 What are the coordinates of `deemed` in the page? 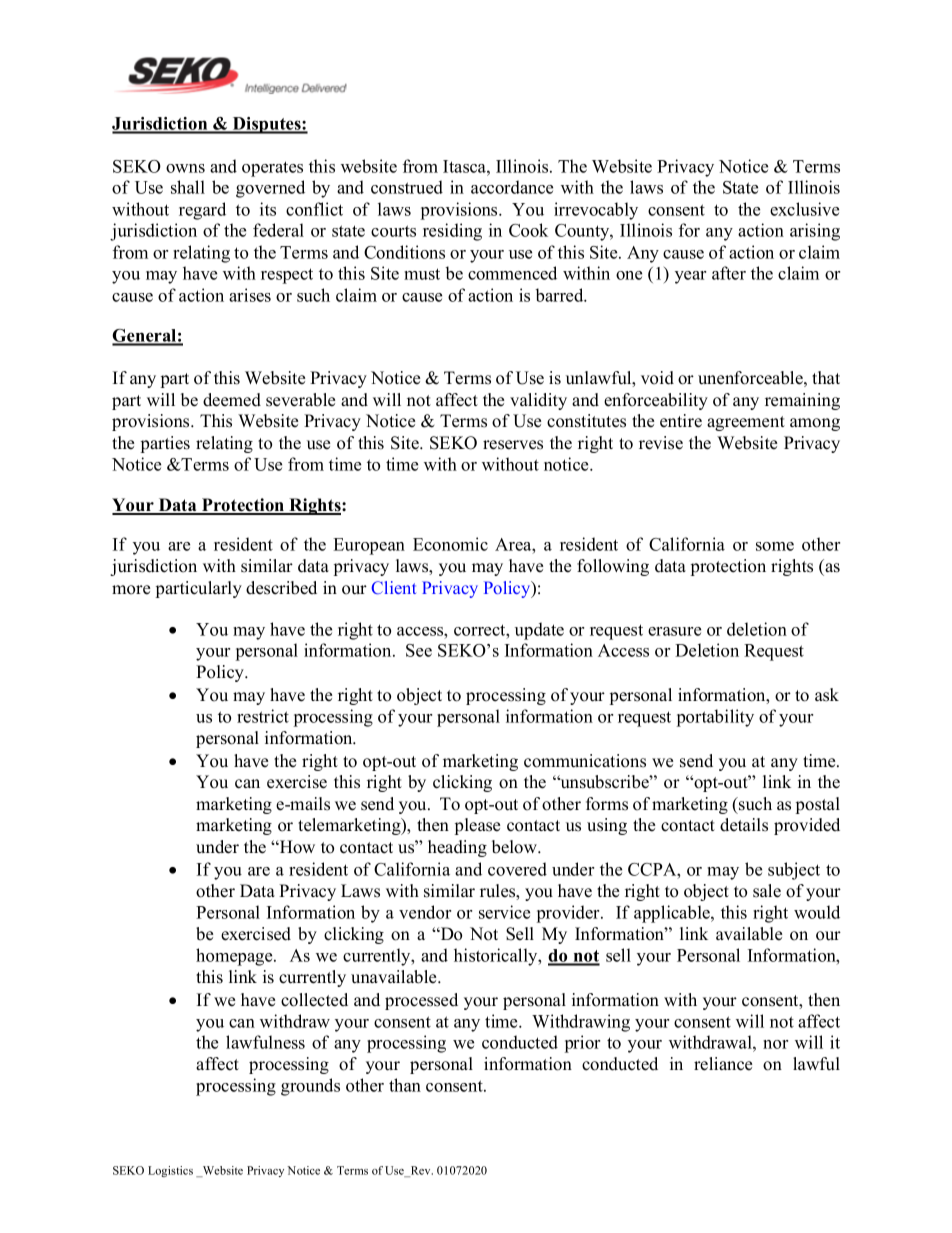 It's located at (232, 400).
